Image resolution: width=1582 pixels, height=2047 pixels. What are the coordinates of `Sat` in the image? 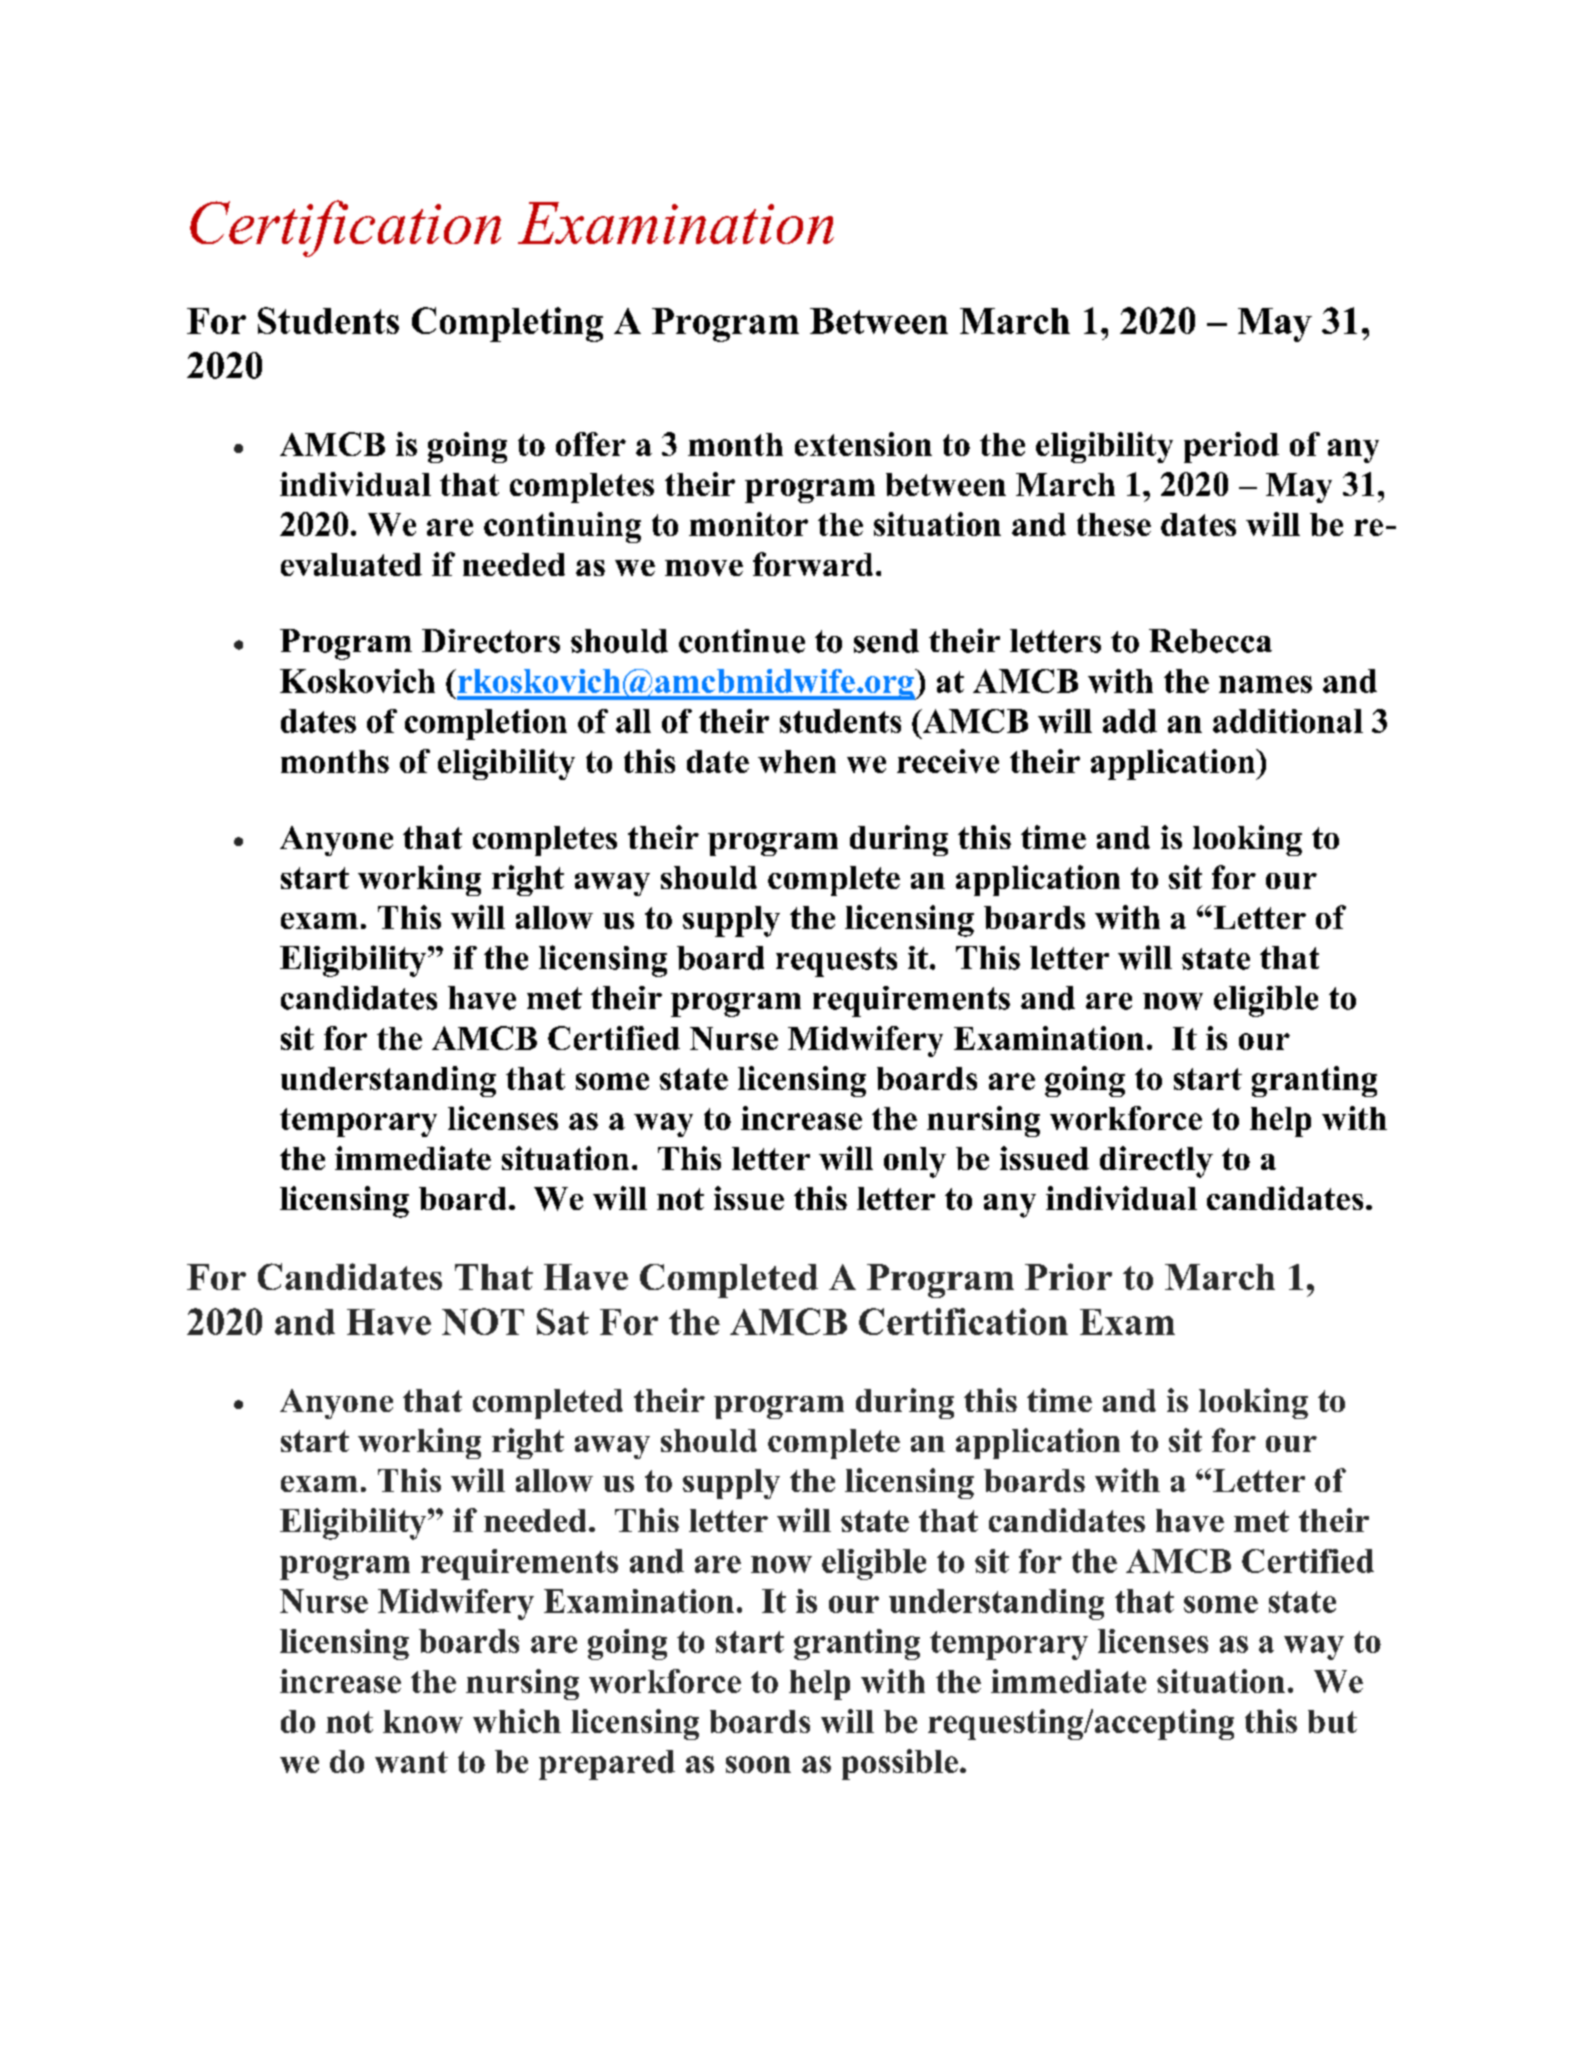 It's located at (563, 1321).
